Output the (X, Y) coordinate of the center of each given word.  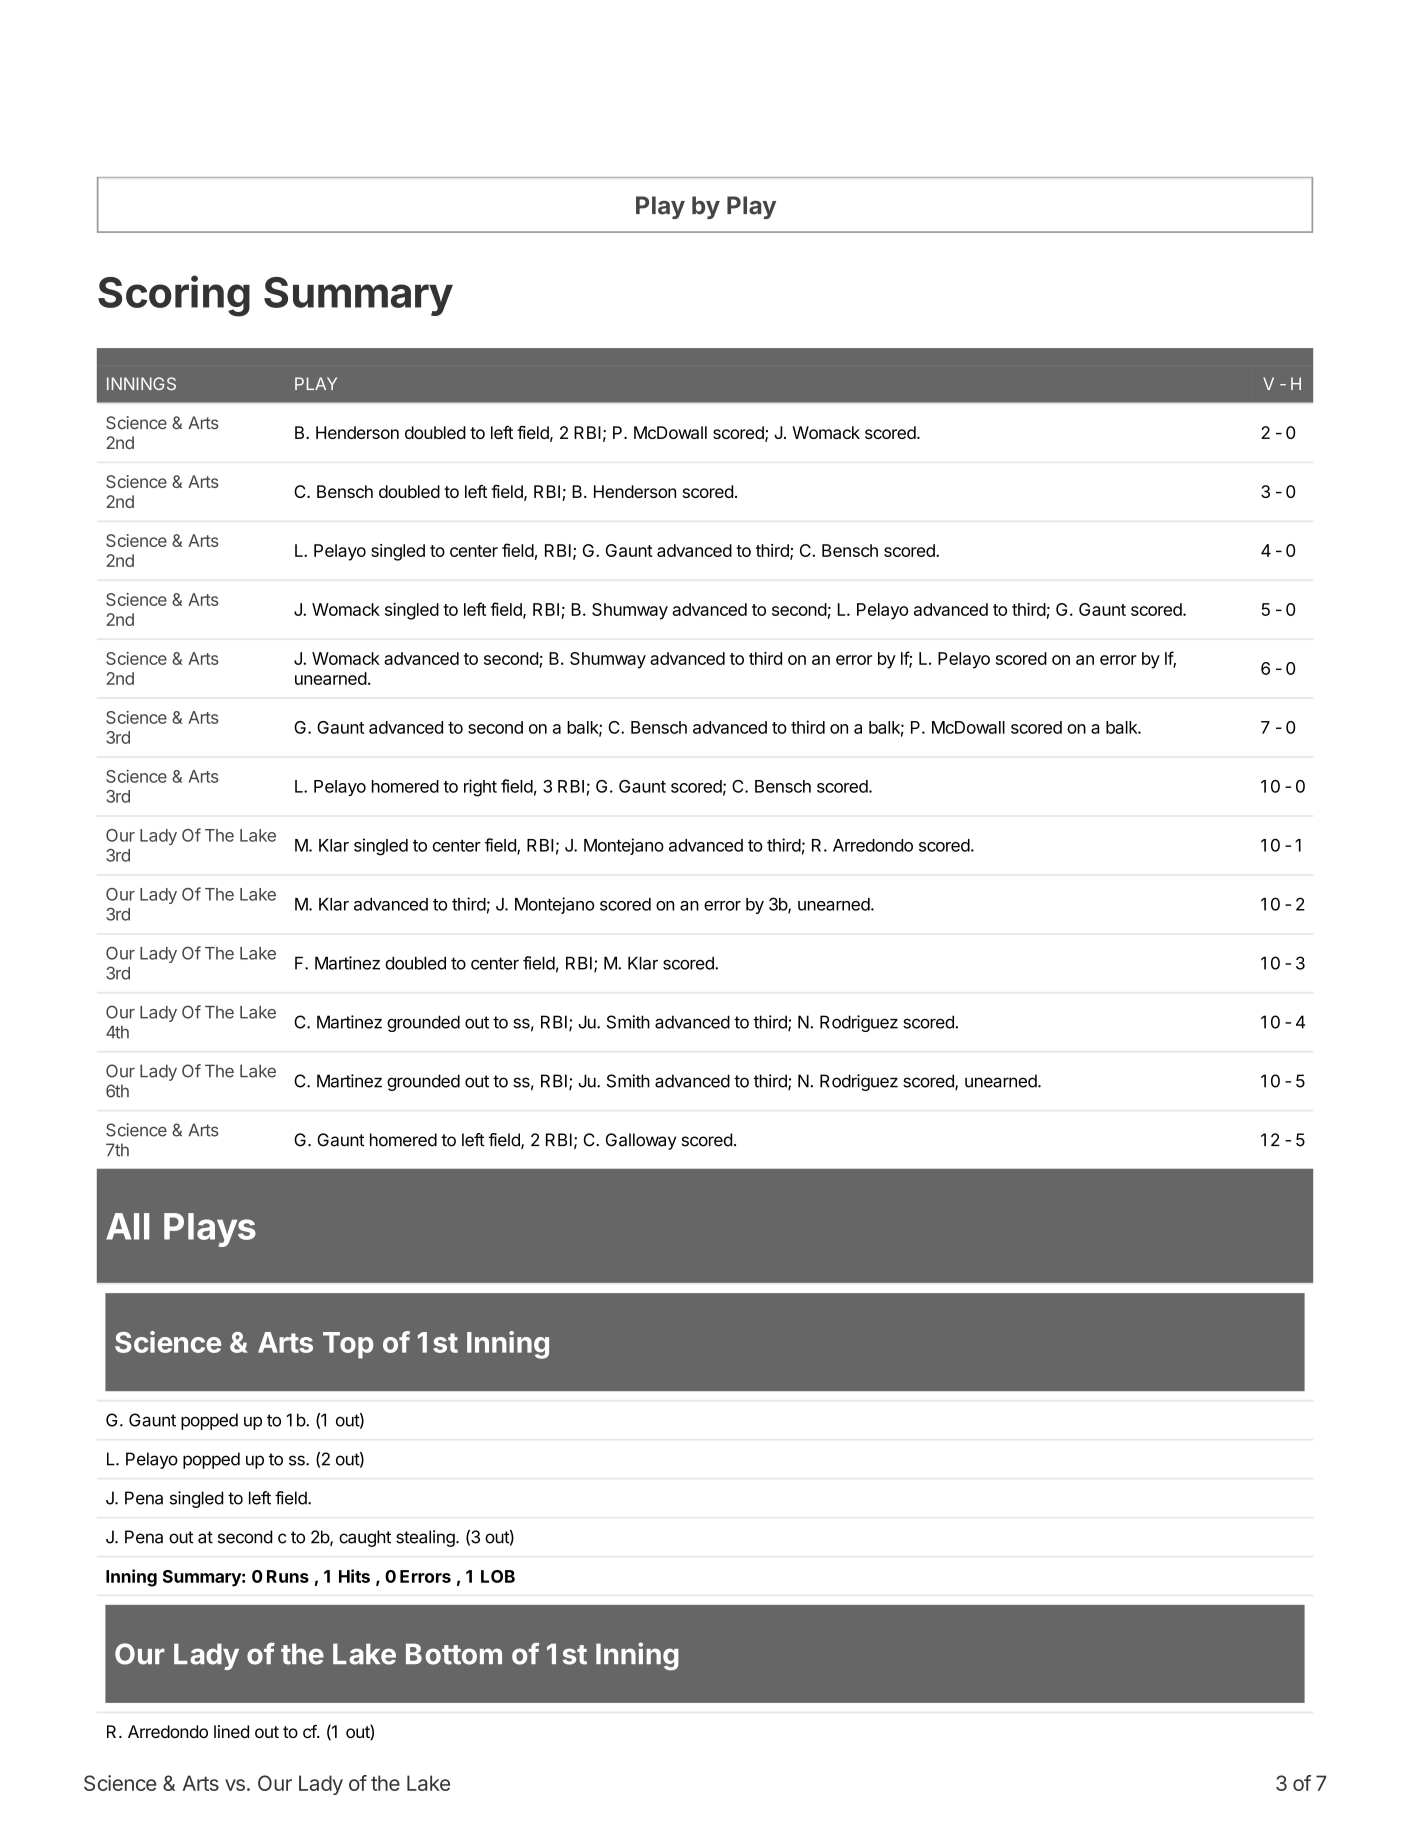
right (480, 788)
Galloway (641, 1141)
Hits (354, 1576)
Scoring (174, 296)
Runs (288, 1576)
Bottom (454, 1654)
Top (348, 1345)
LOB (498, 1576)
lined (231, 1731)
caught (365, 1538)
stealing (426, 1538)
